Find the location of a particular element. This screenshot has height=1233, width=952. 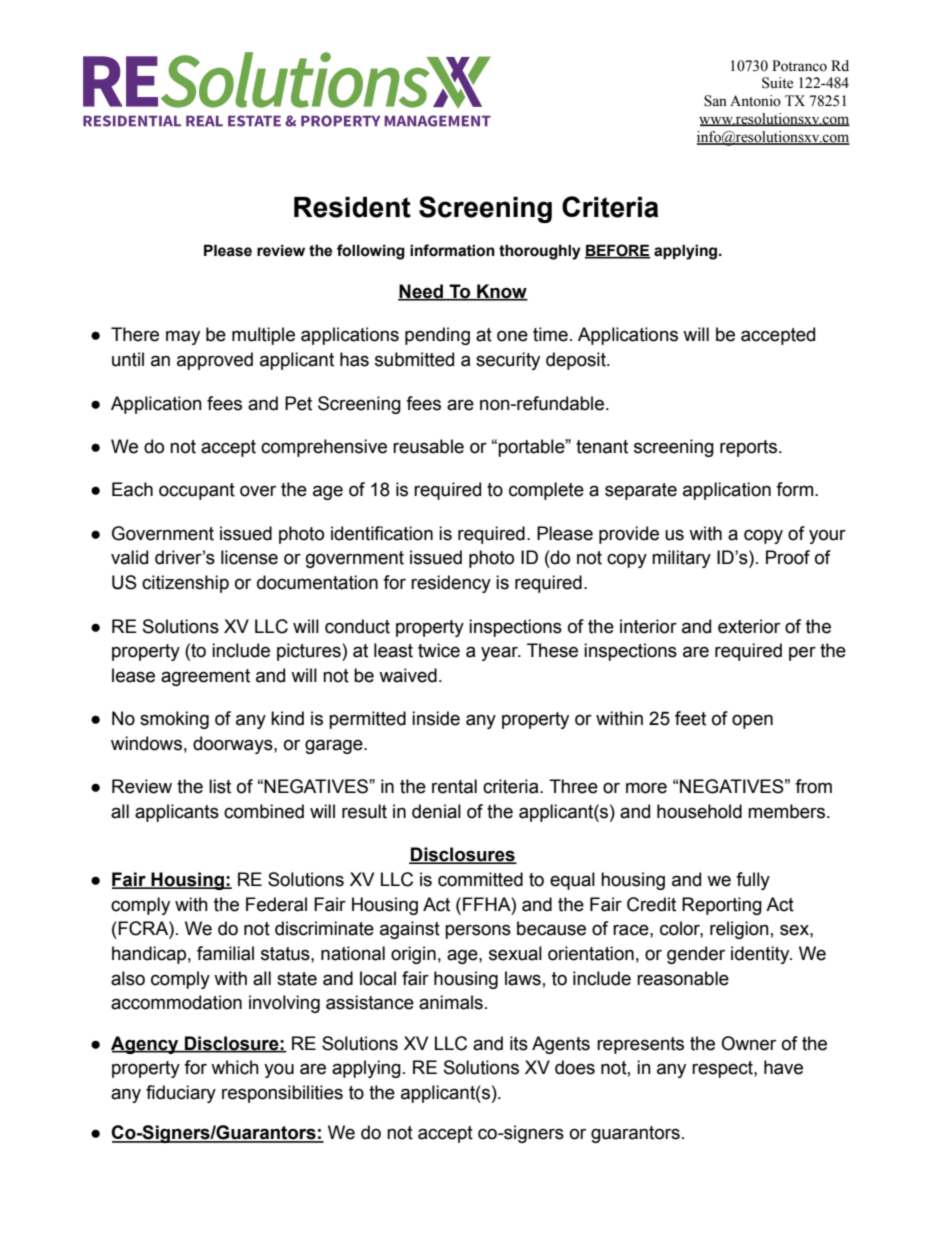

thoroughly is located at coordinates (540, 252).
